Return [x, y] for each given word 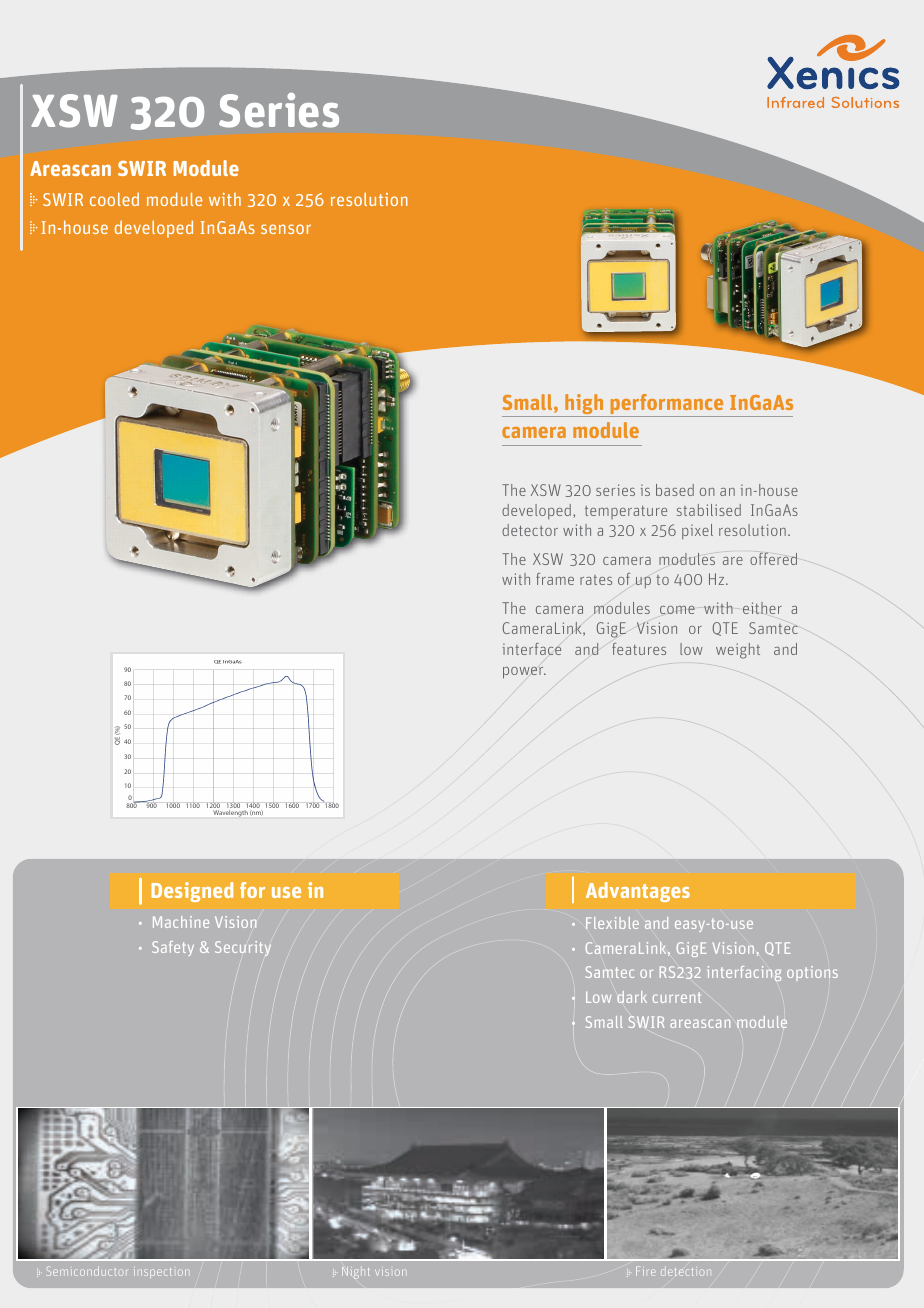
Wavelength [230, 813]
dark [632, 997]
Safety [173, 948]
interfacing [744, 973]
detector [530, 530]
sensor [286, 229]
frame [555, 579]
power [524, 673]
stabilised [709, 510]
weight [738, 651]
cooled [114, 199]
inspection [161, 1272]
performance [667, 405]
